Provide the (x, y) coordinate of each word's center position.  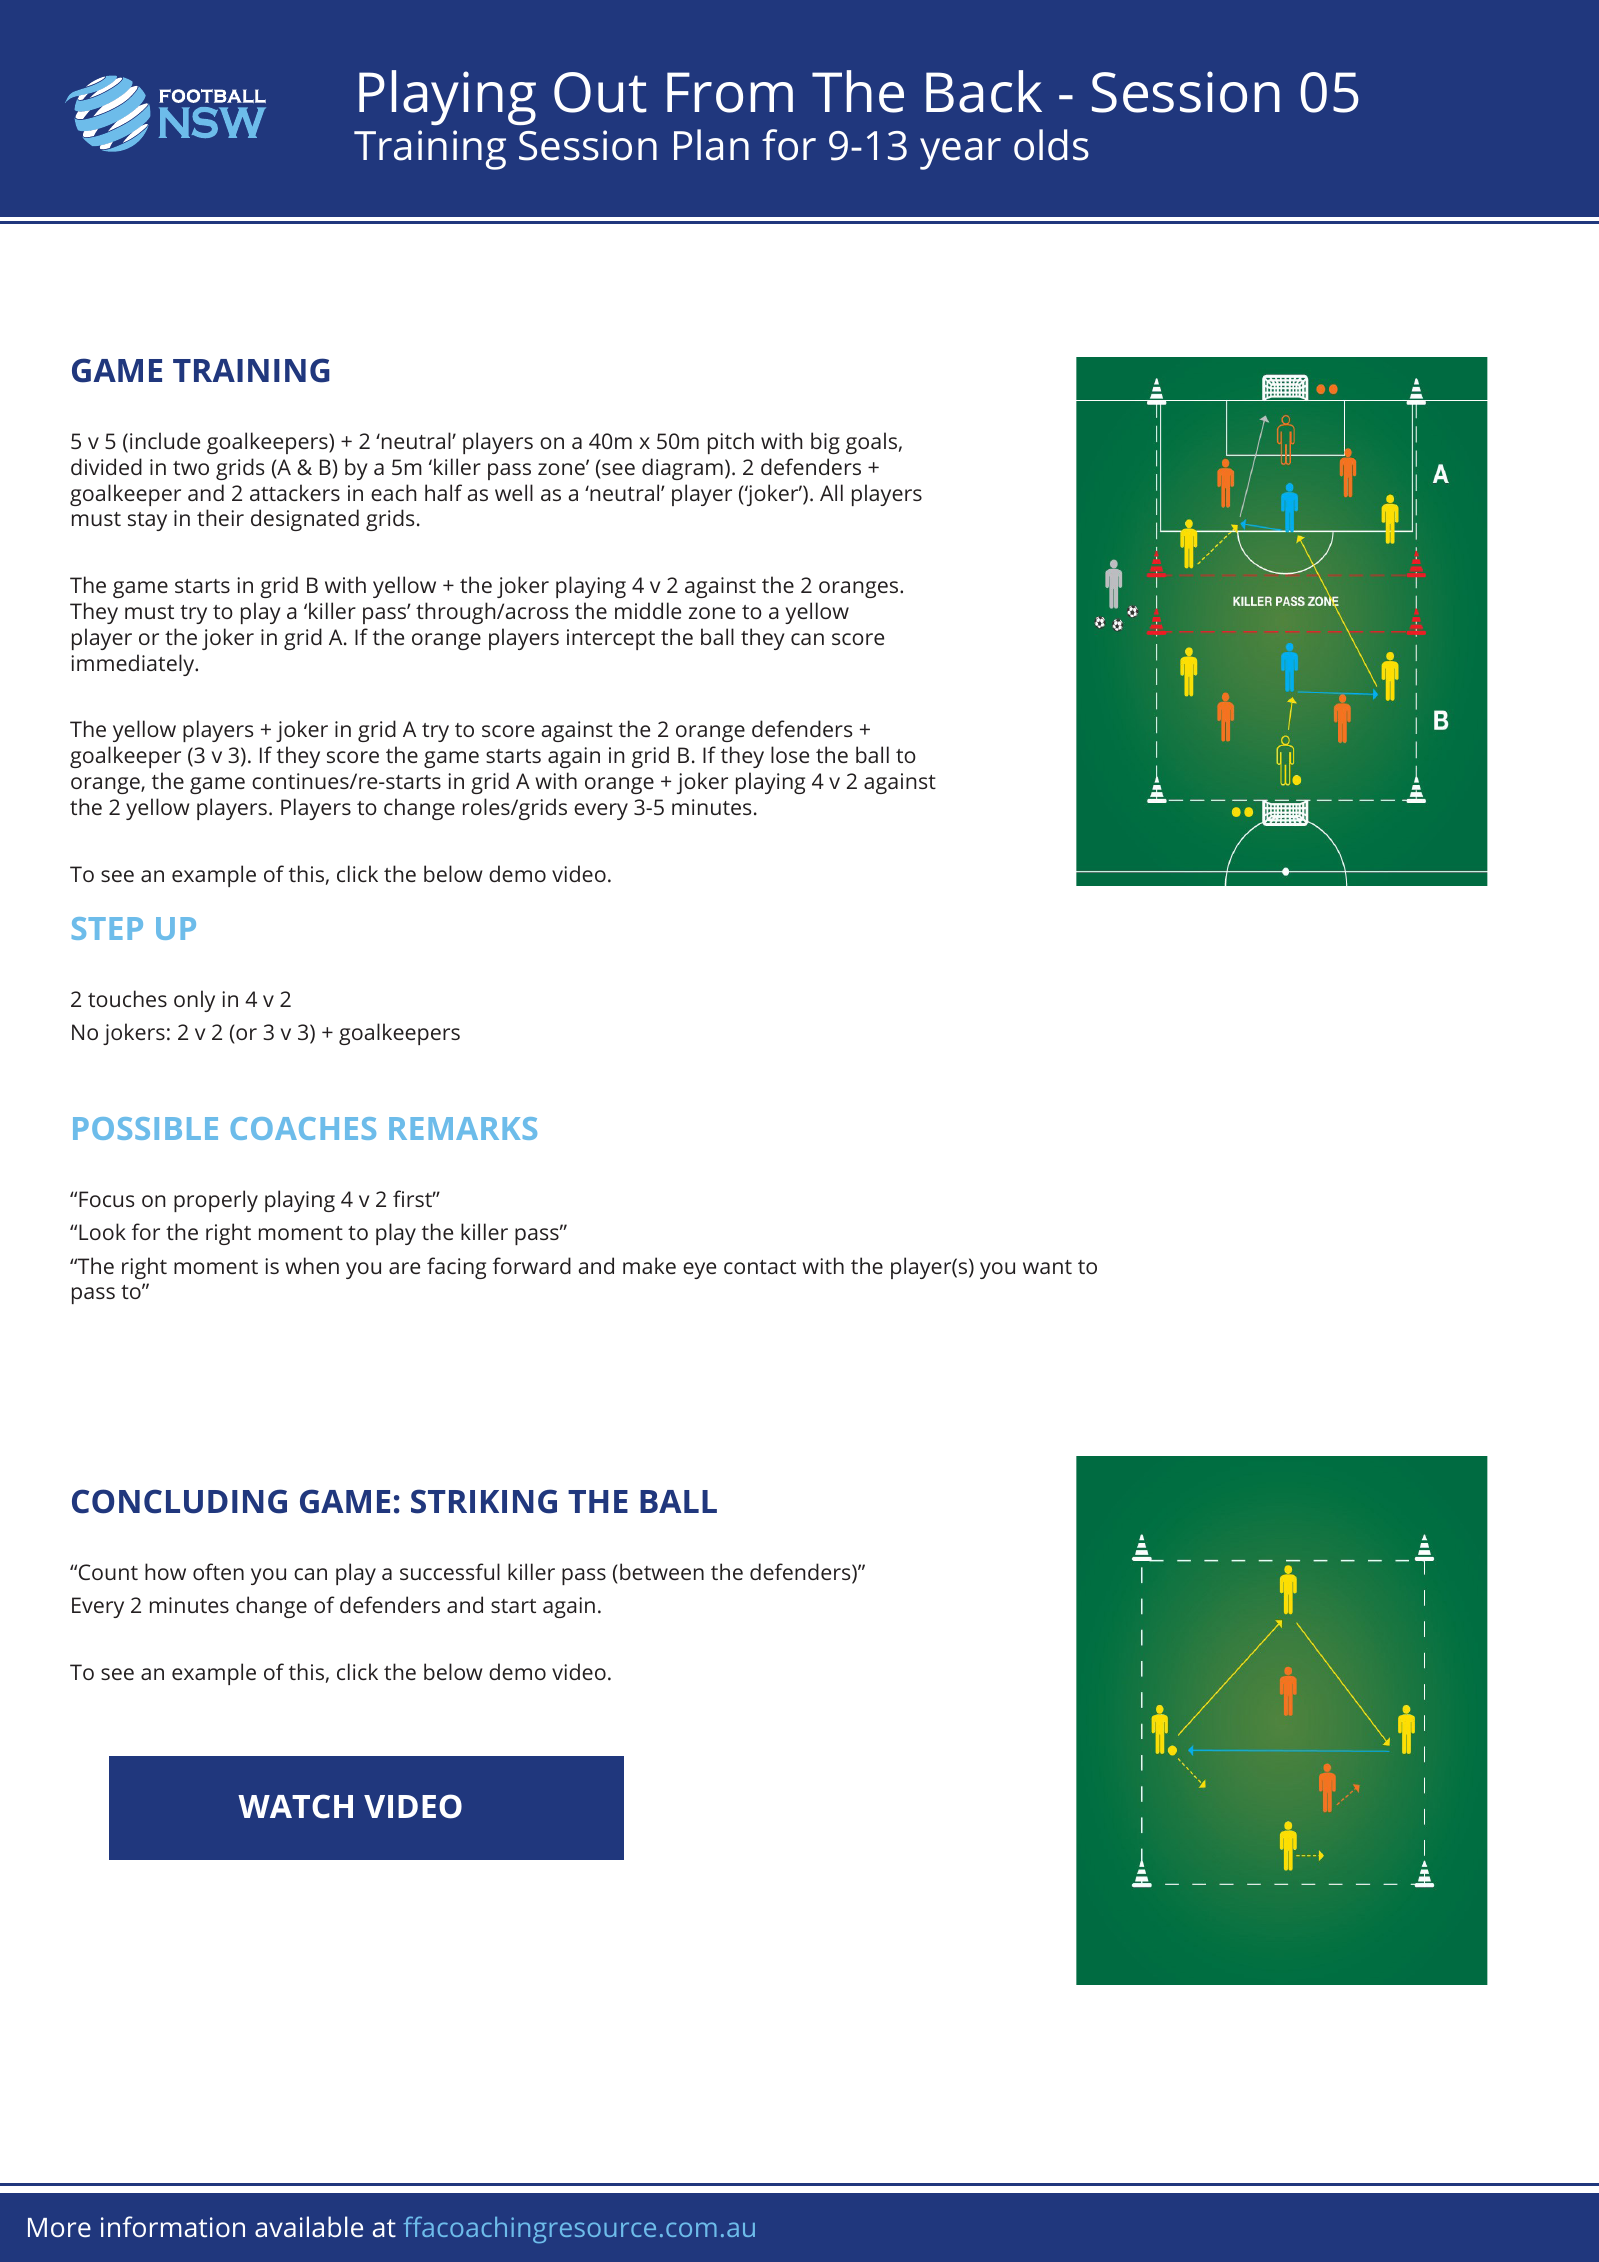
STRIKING (484, 1501)
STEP (107, 928)
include (165, 440)
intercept (611, 639)
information (173, 2226)
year (960, 154)
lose (790, 754)
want (1047, 1267)
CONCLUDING (179, 1501)
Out (600, 92)
